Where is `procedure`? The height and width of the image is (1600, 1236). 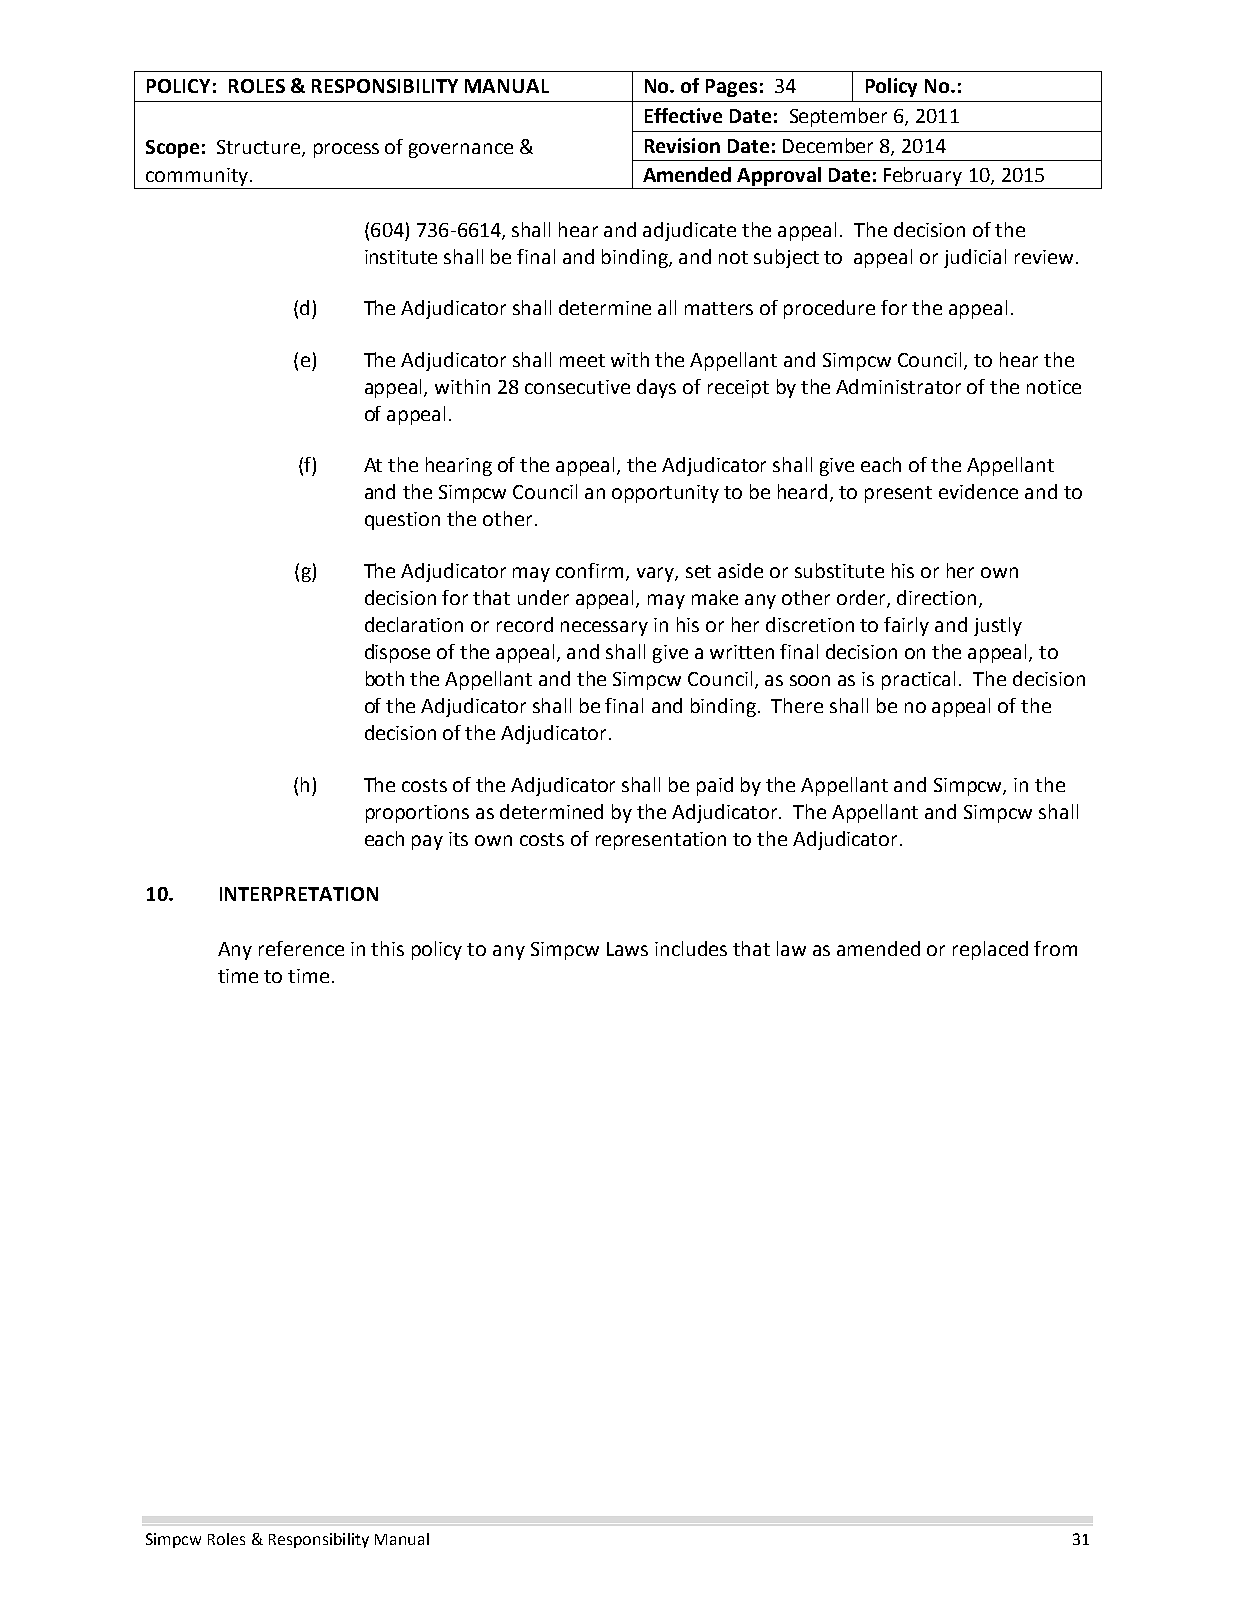 procedure is located at coordinates (829, 309).
